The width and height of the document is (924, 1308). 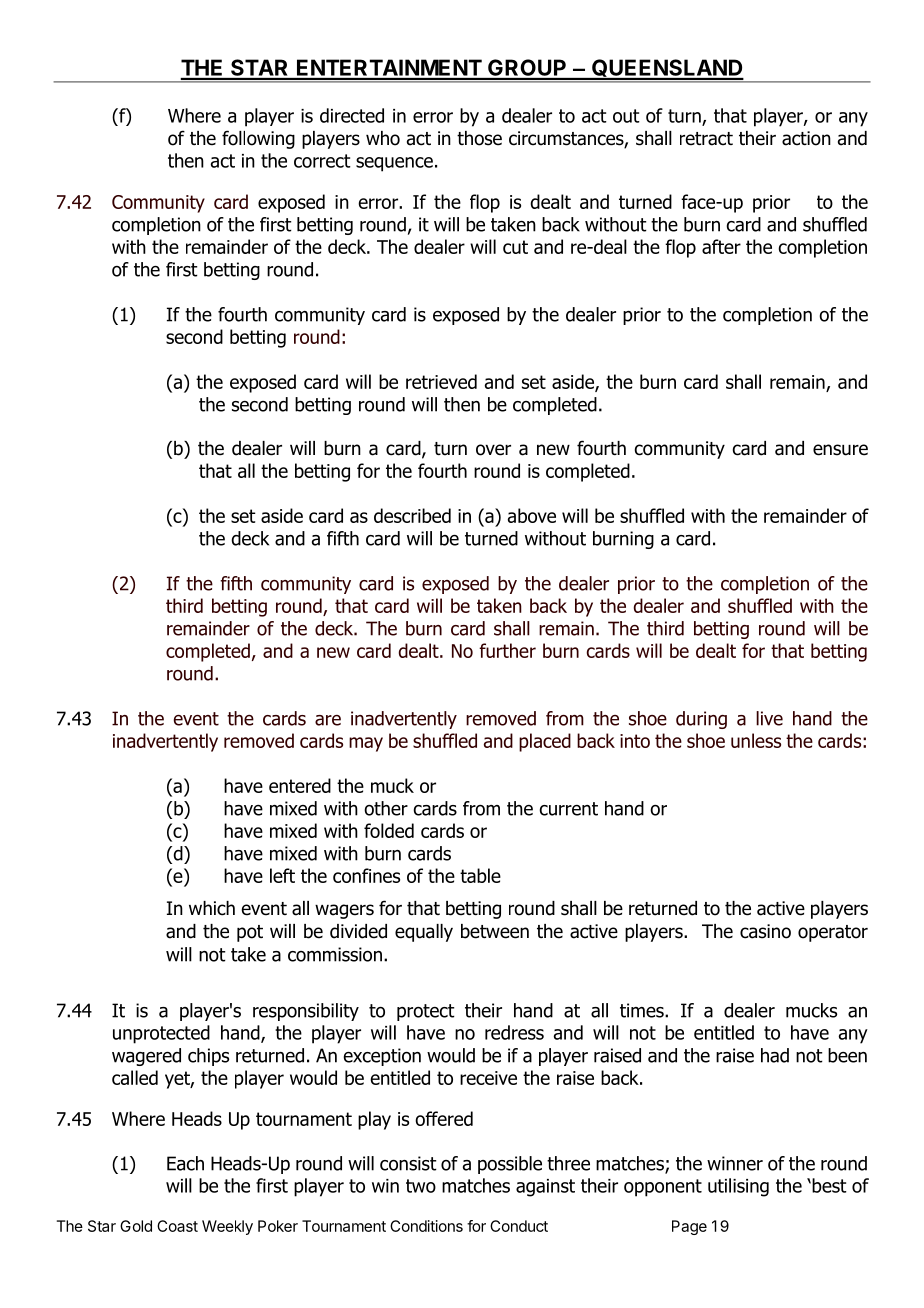 What do you see at coordinates (493, 450) in the document?
I see `over` at bounding box center [493, 450].
